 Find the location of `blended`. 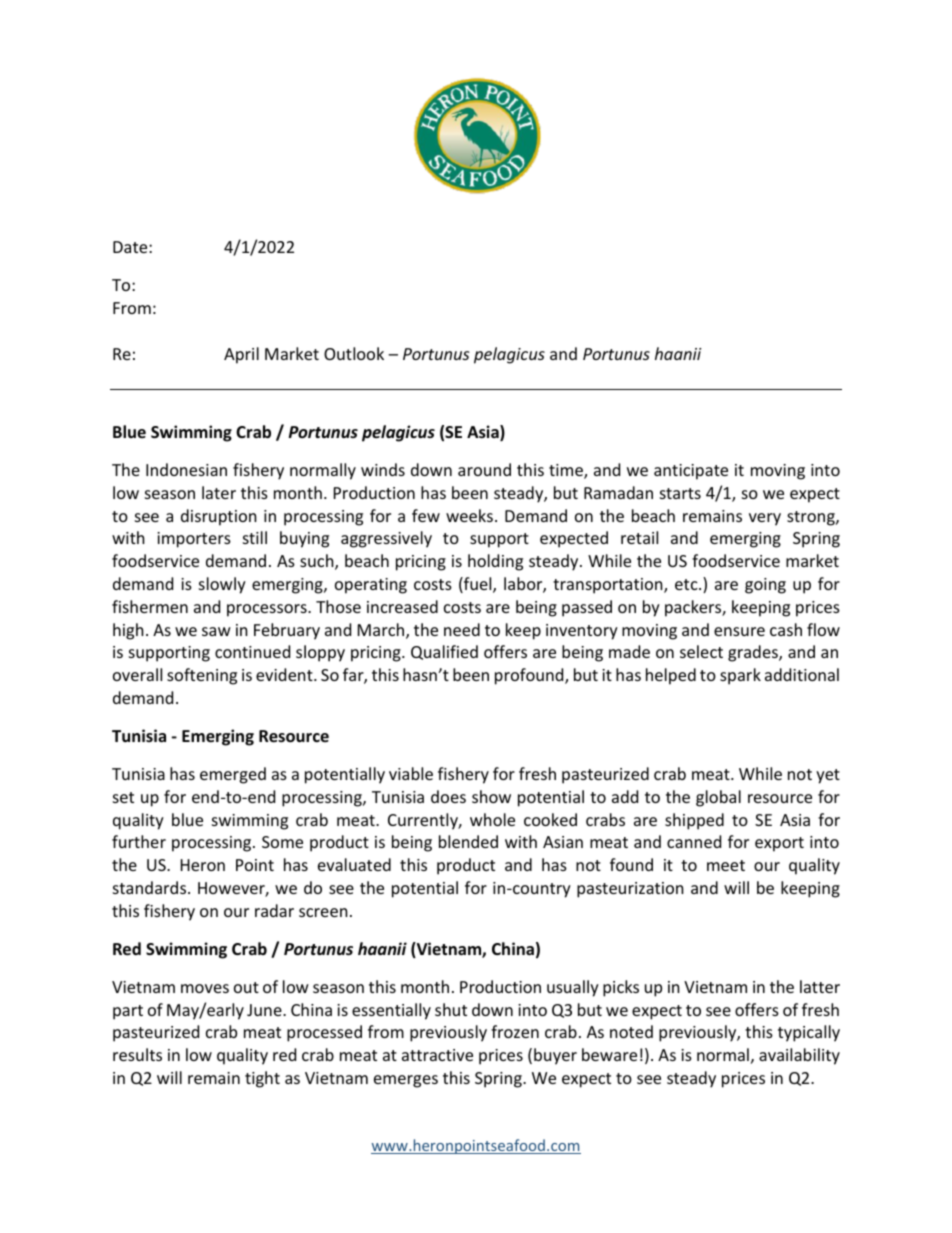

blended is located at coordinates (468, 841).
